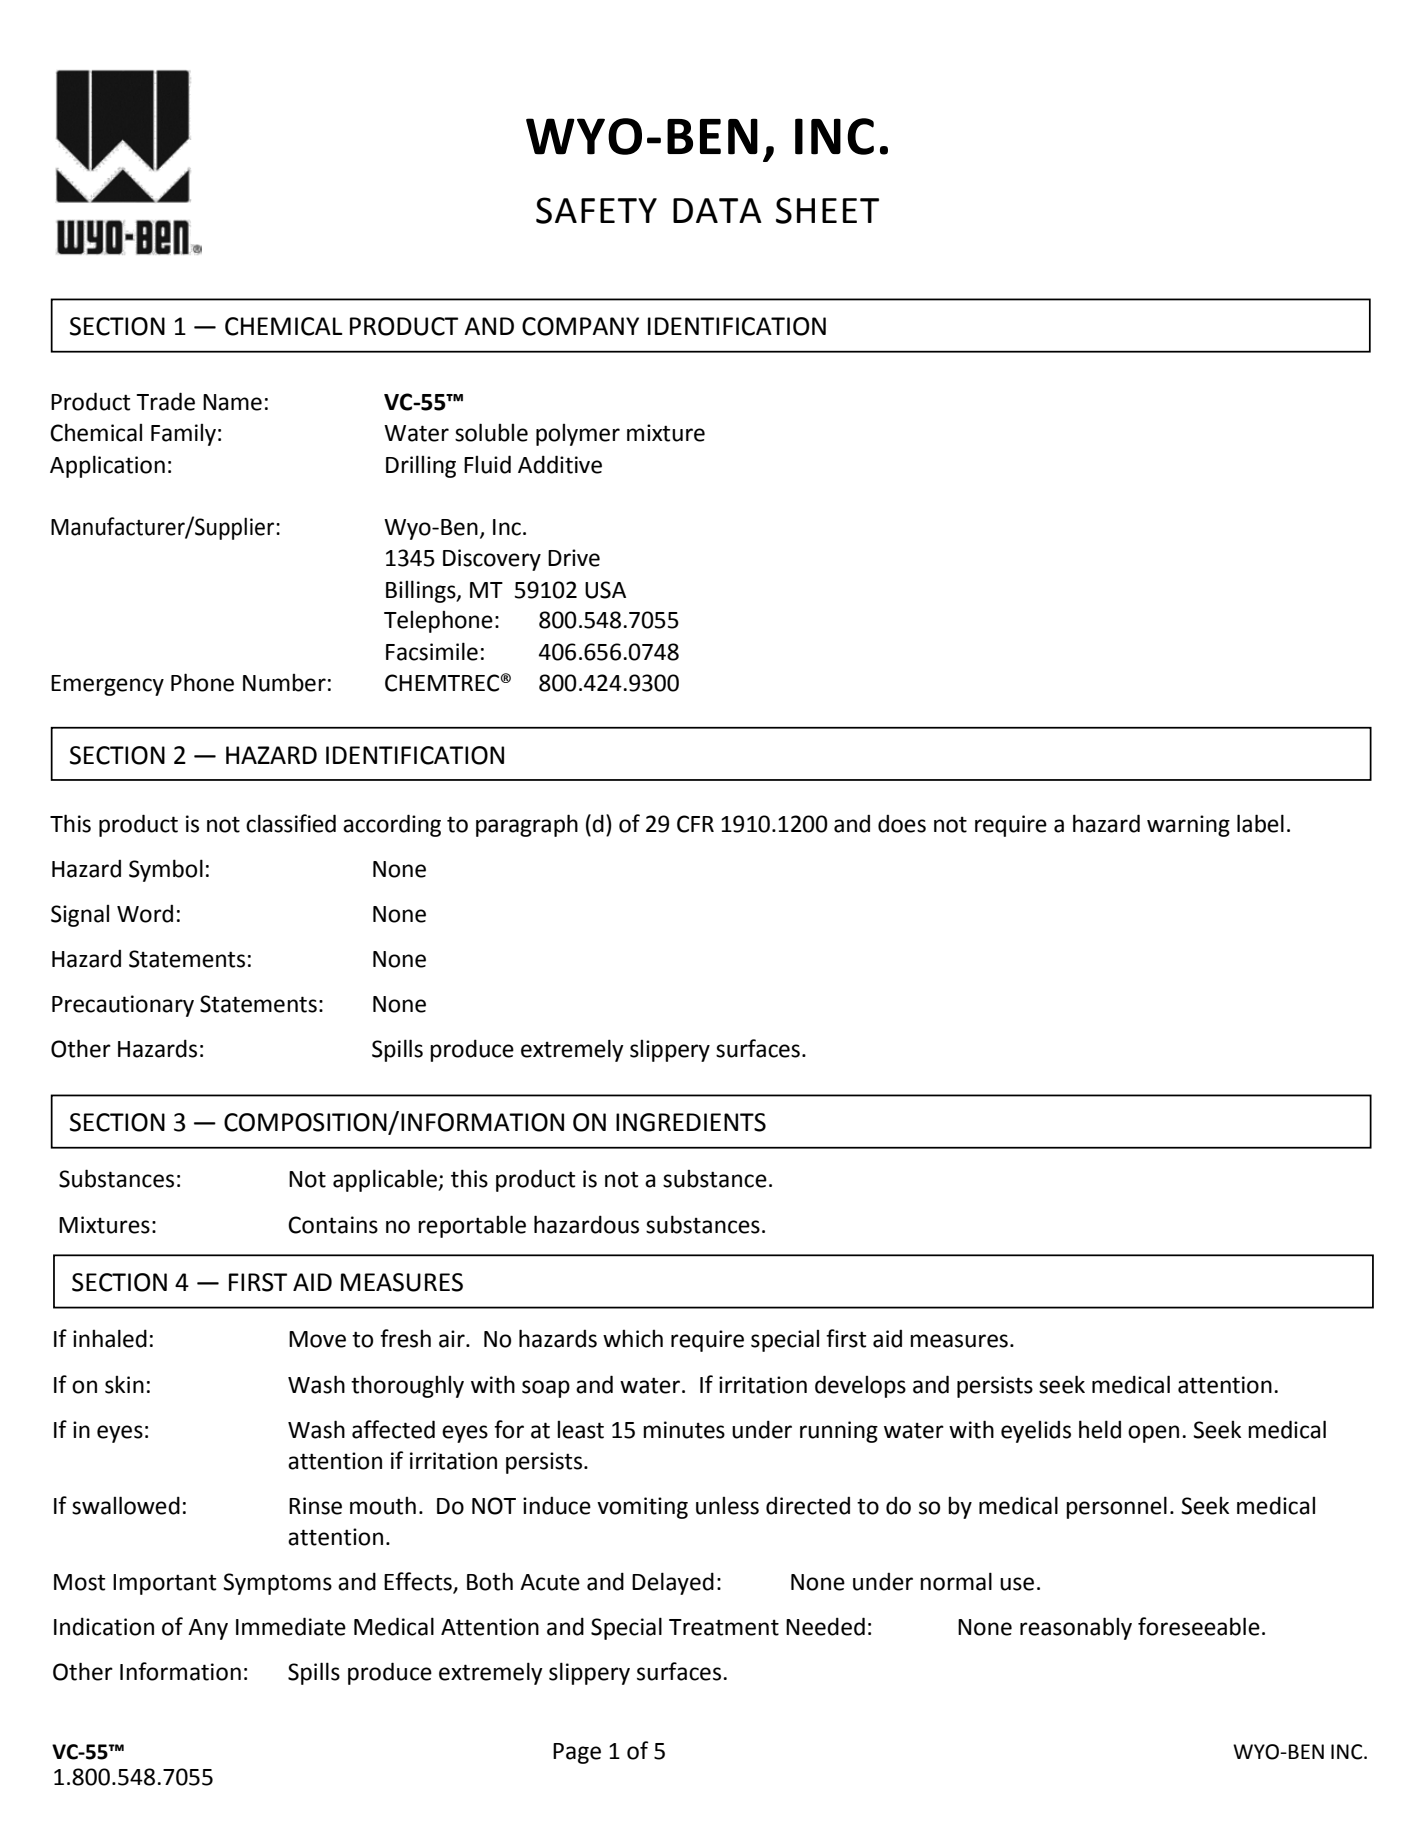 The width and height of the screenshot is (1422, 1824). What do you see at coordinates (291, 1626) in the screenshot?
I see `Immediate` at bounding box center [291, 1626].
